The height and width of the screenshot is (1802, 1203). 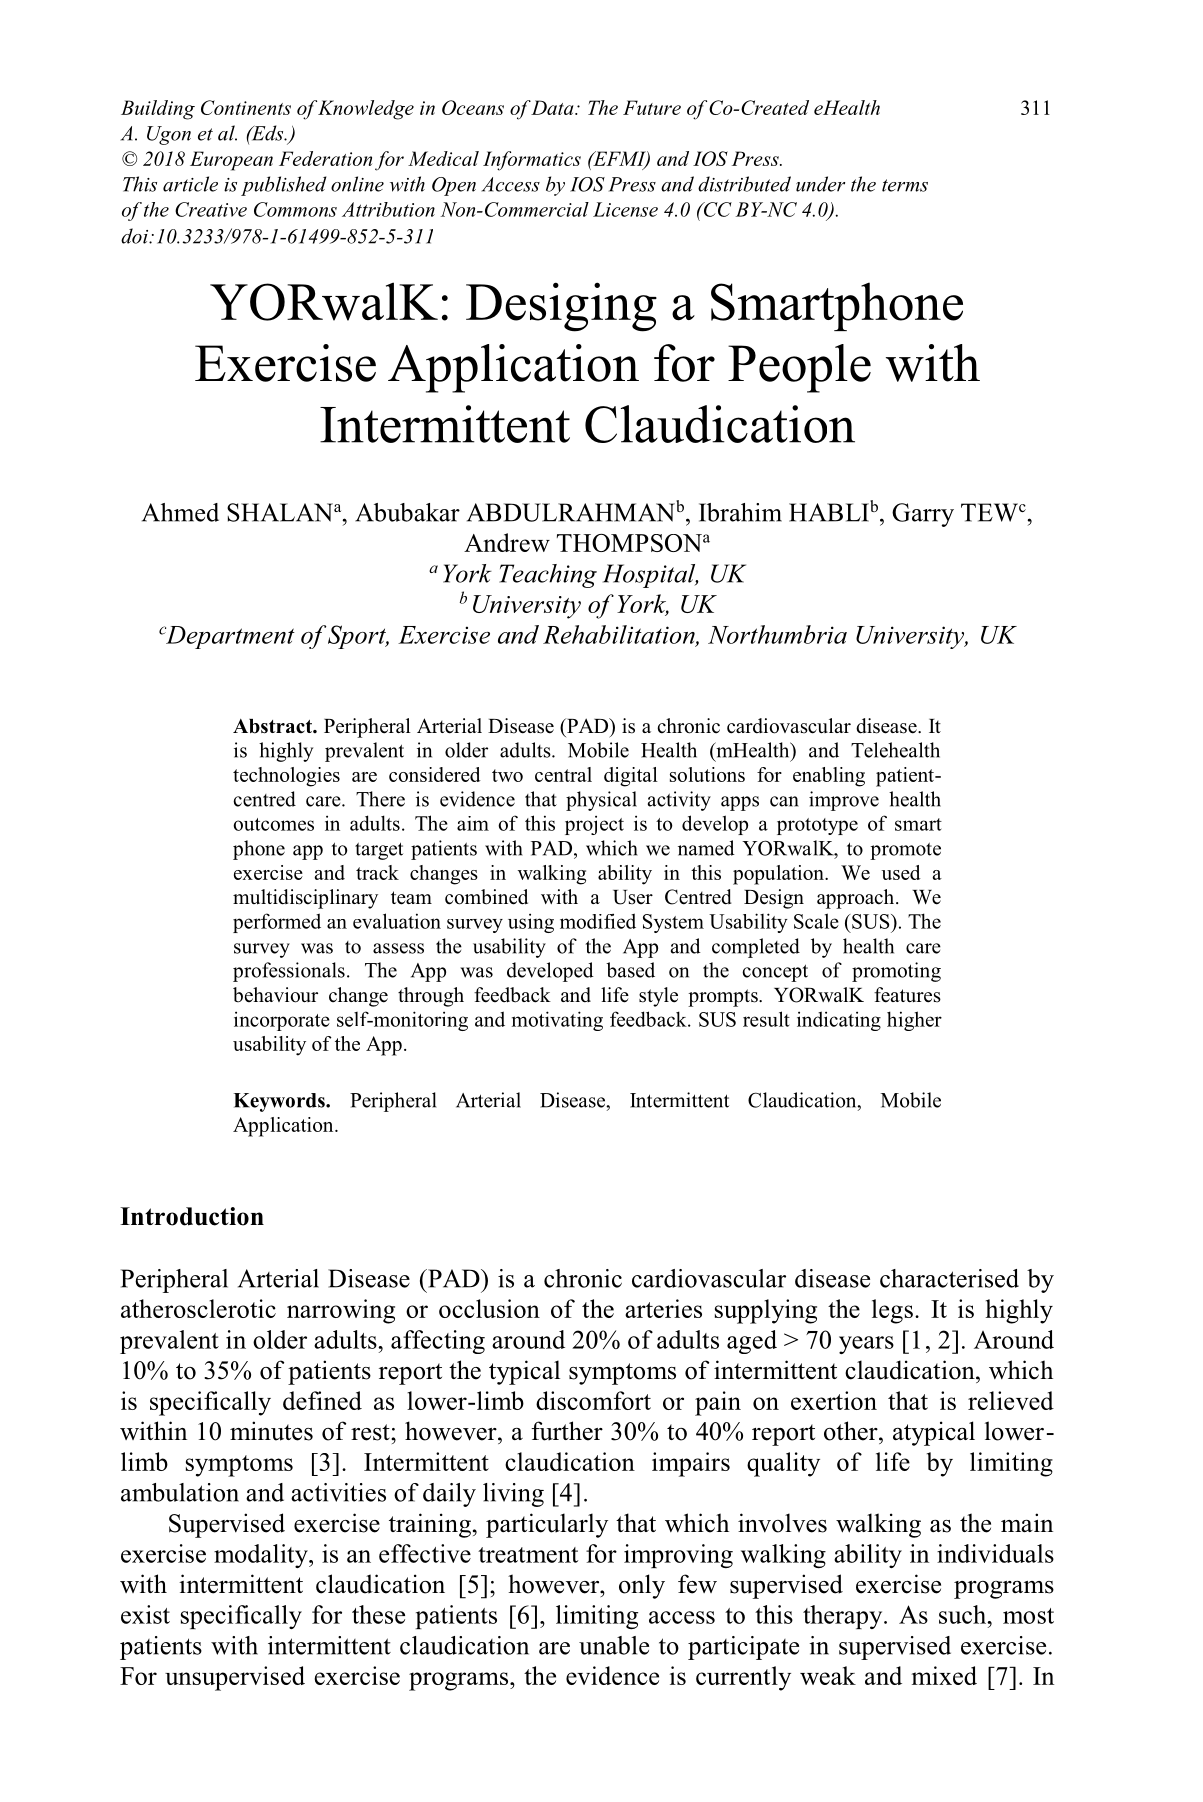 What do you see at coordinates (901, 872) in the screenshot?
I see `used` at bounding box center [901, 872].
